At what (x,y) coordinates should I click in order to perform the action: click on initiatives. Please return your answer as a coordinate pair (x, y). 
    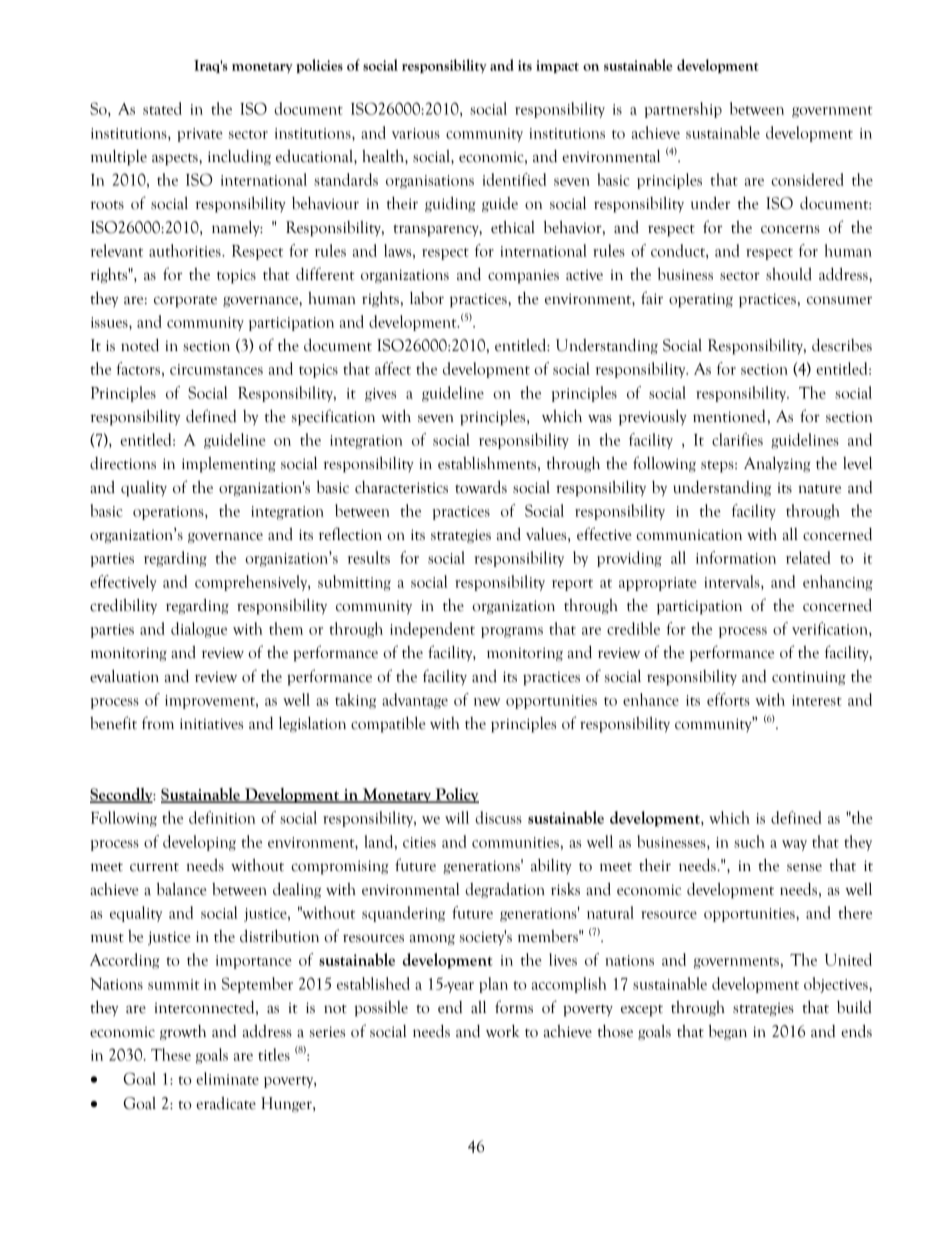
    Looking at the image, I should click on (211, 724).
